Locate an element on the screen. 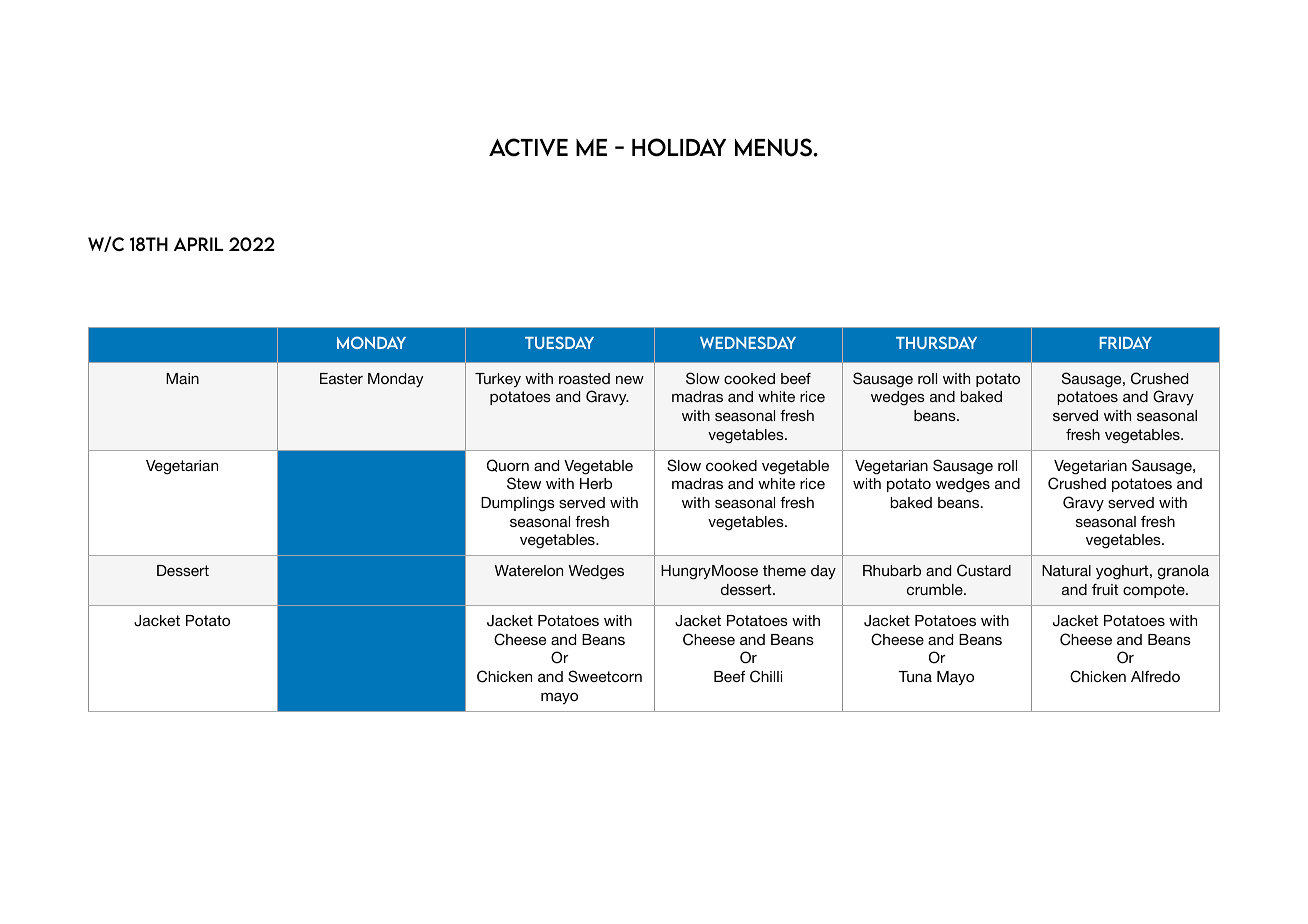 This screenshot has width=1308, height=924. Chilli is located at coordinates (766, 676).
